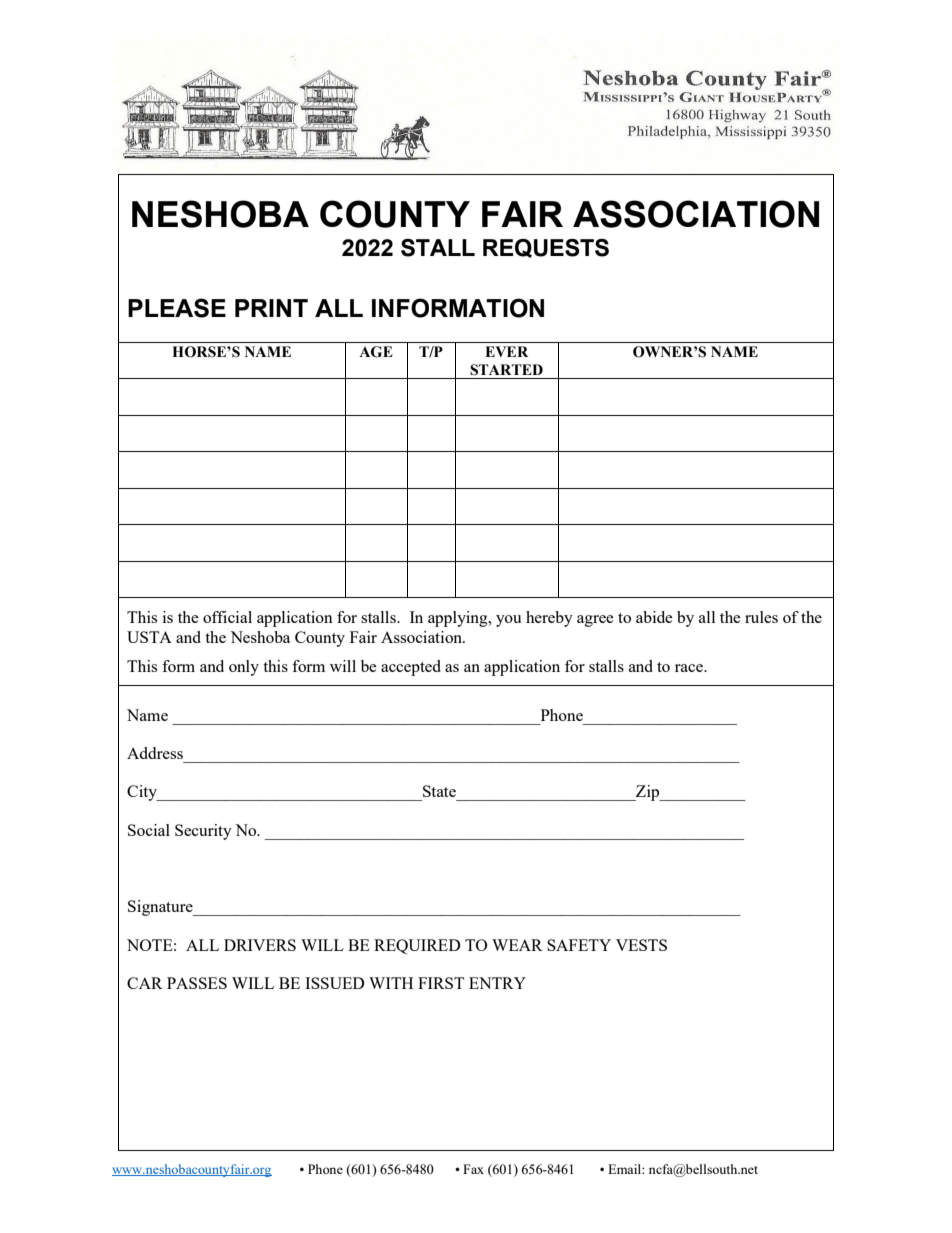 This image has width=952, height=1233. I want to click on REQUESTS, so click(546, 248).
